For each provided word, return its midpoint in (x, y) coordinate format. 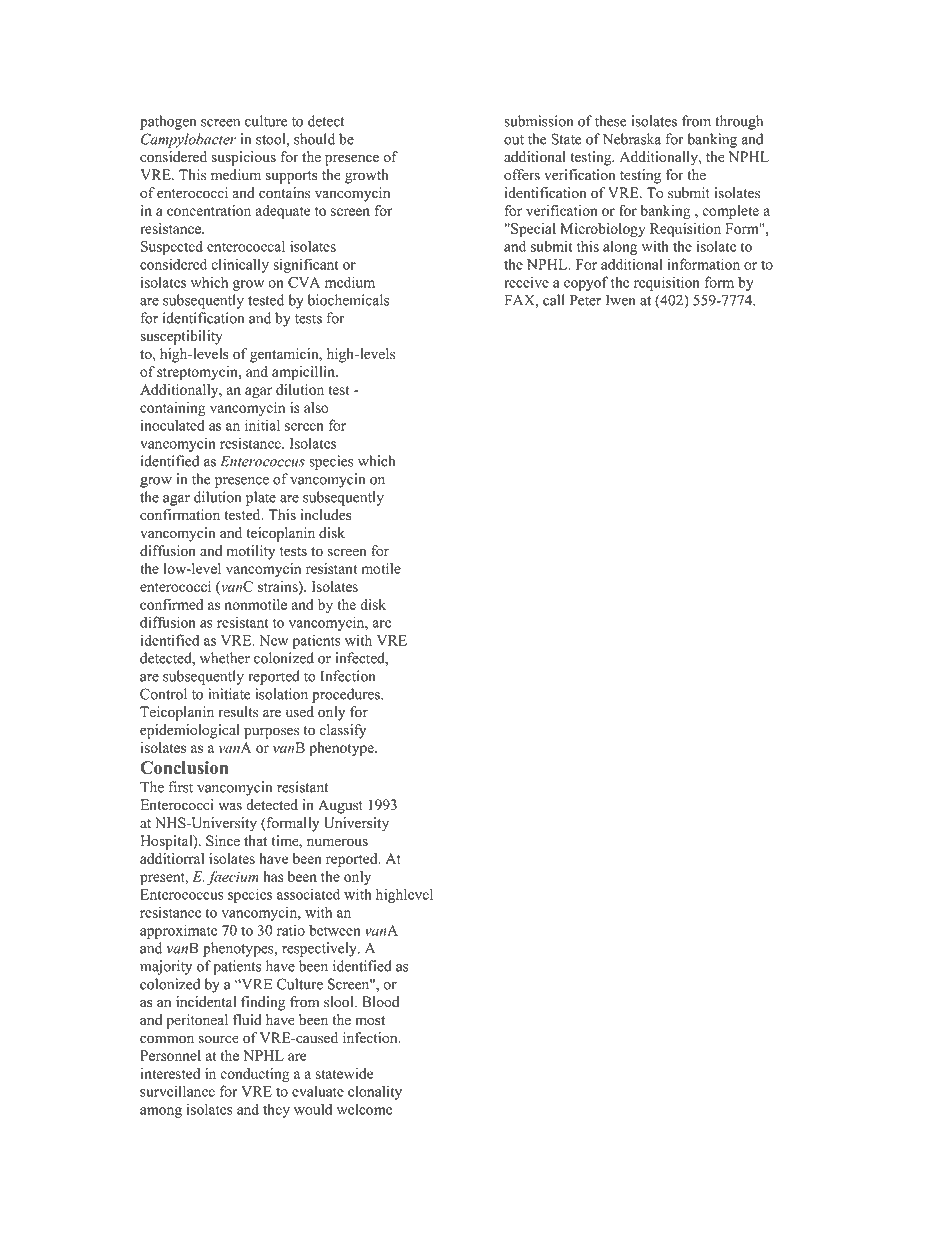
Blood (380, 1002)
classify (342, 731)
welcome (364, 1109)
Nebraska (632, 139)
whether (225, 658)
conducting (255, 1075)
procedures (347, 695)
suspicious (243, 158)
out (514, 140)
